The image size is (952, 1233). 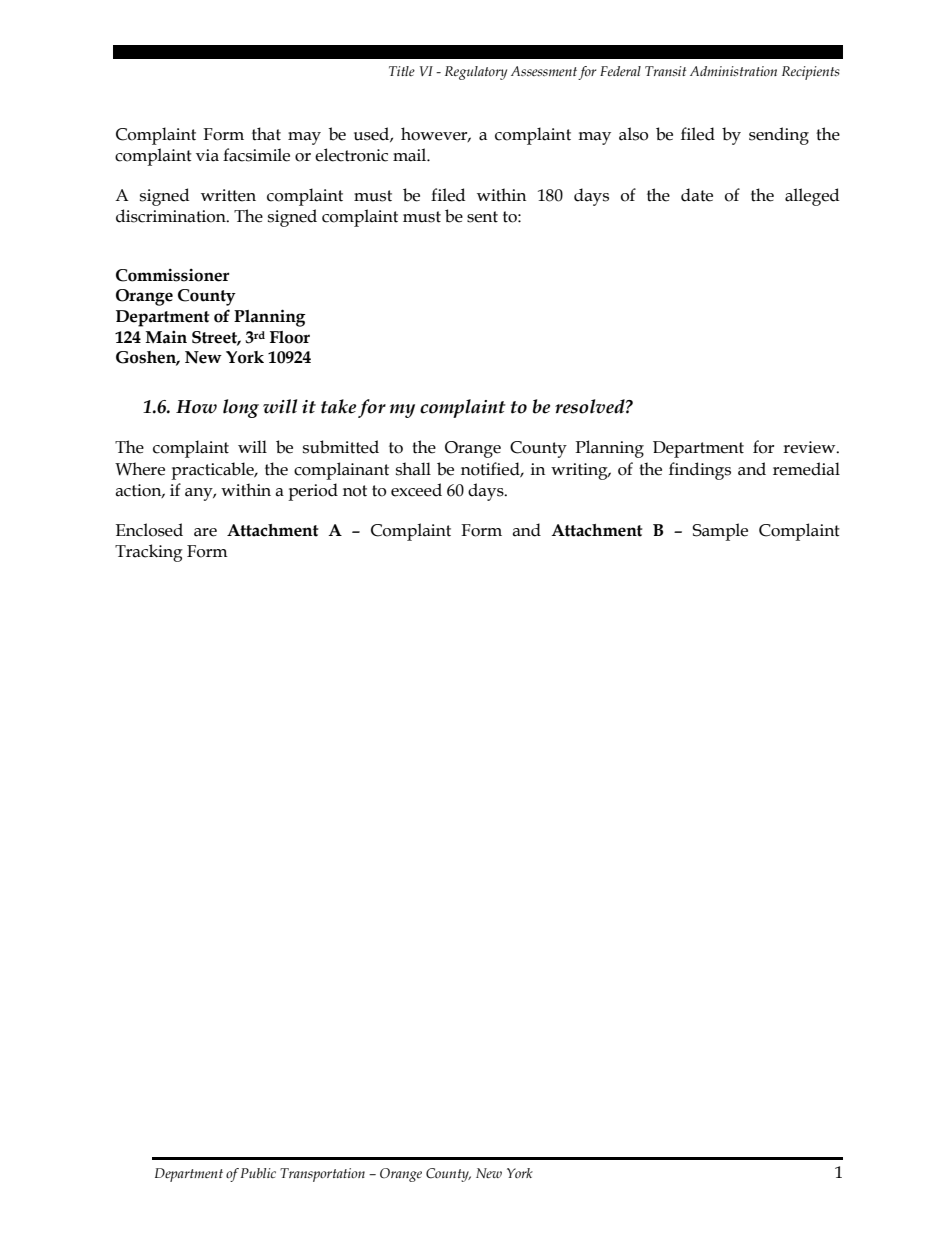 What do you see at coordinates (720, 532) in the screenshot?
I see `Sample` at bounding box center [720, 532].
